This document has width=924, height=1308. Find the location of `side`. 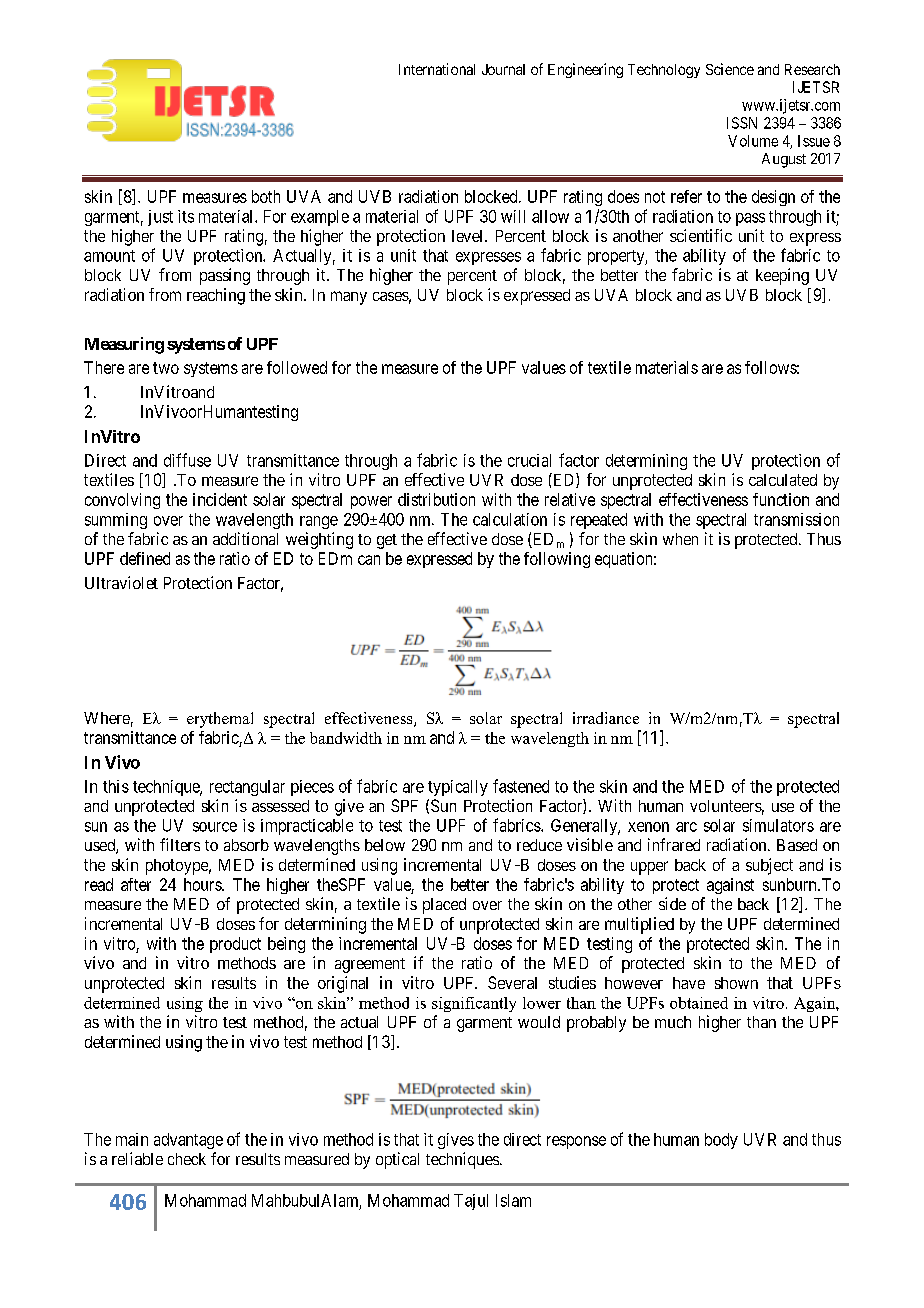

side is located at coordinates (672, 903).
